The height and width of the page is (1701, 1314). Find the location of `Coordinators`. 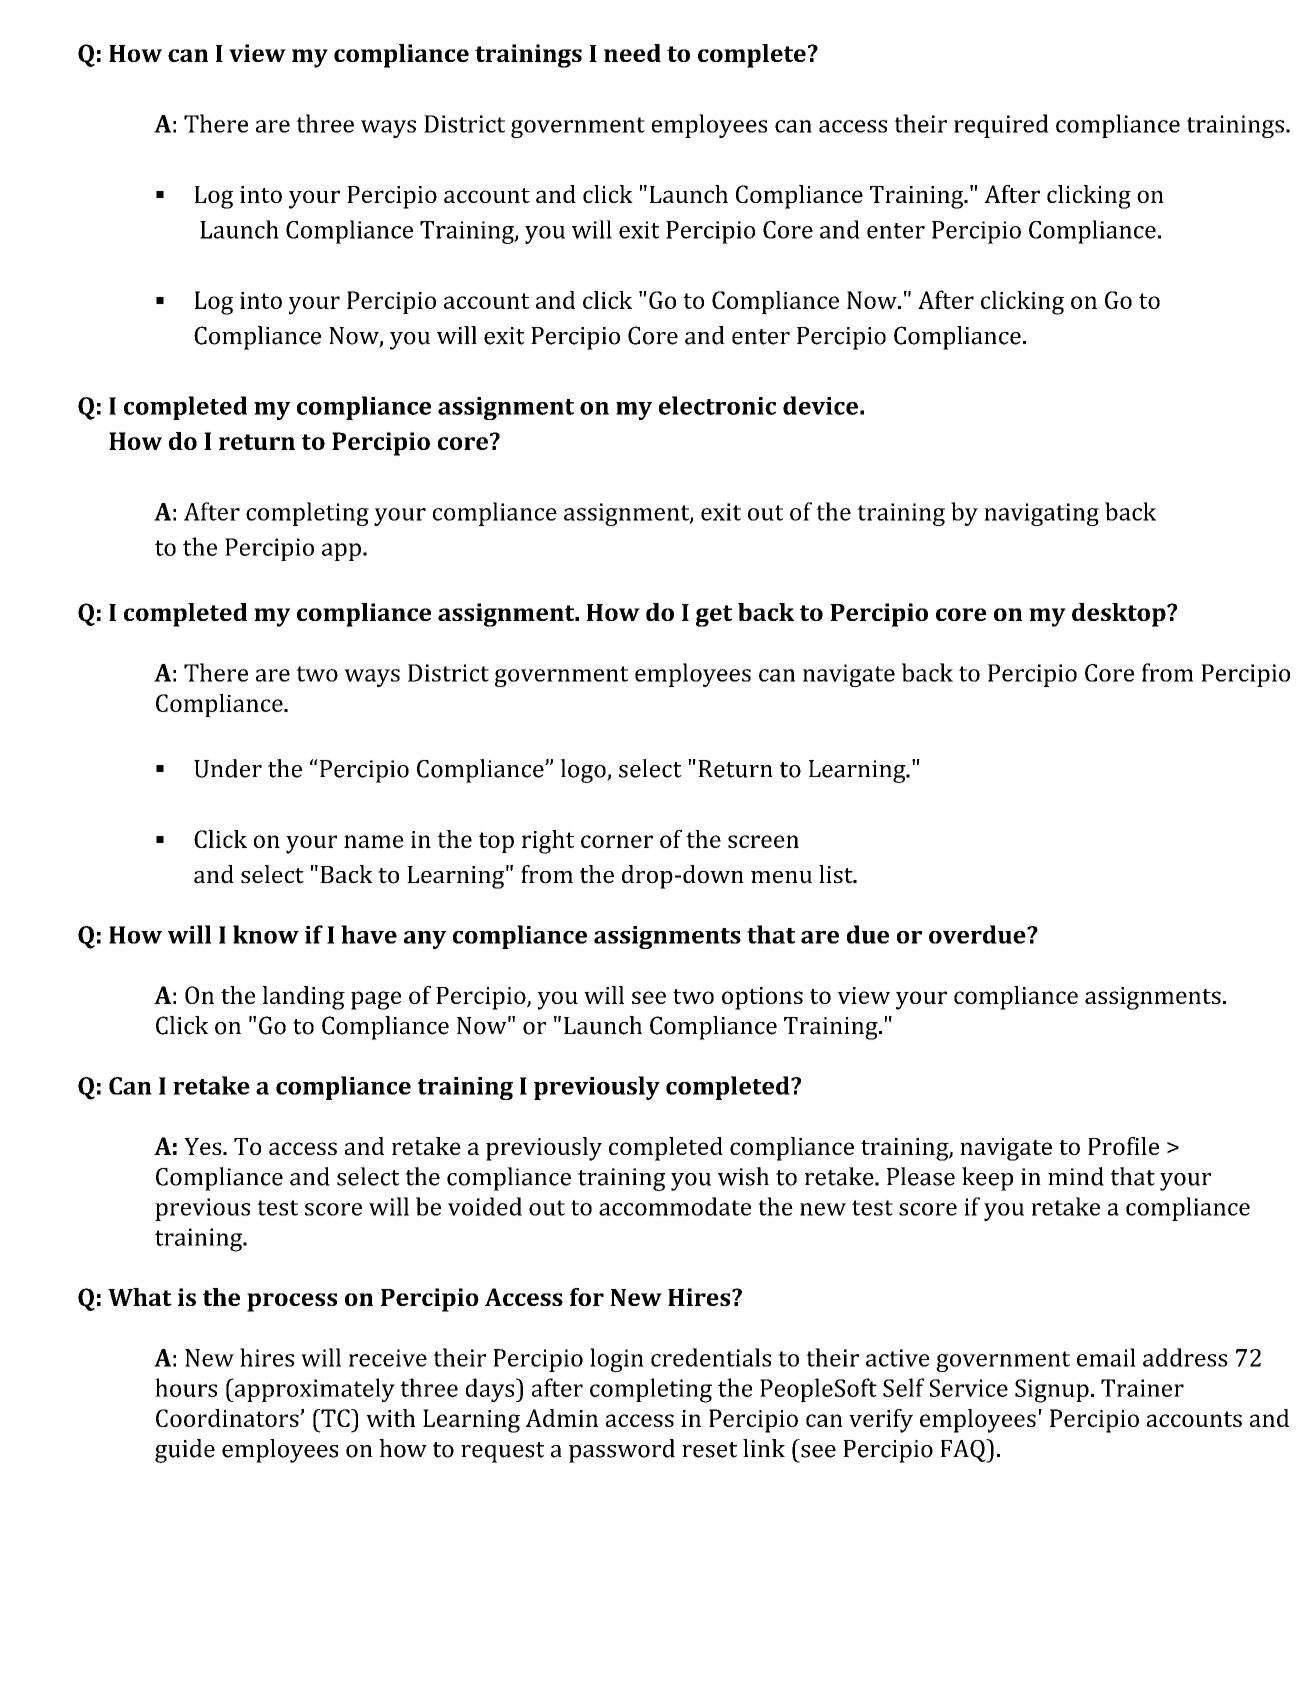

Coordinators is located at coordinates (228, 1418).
